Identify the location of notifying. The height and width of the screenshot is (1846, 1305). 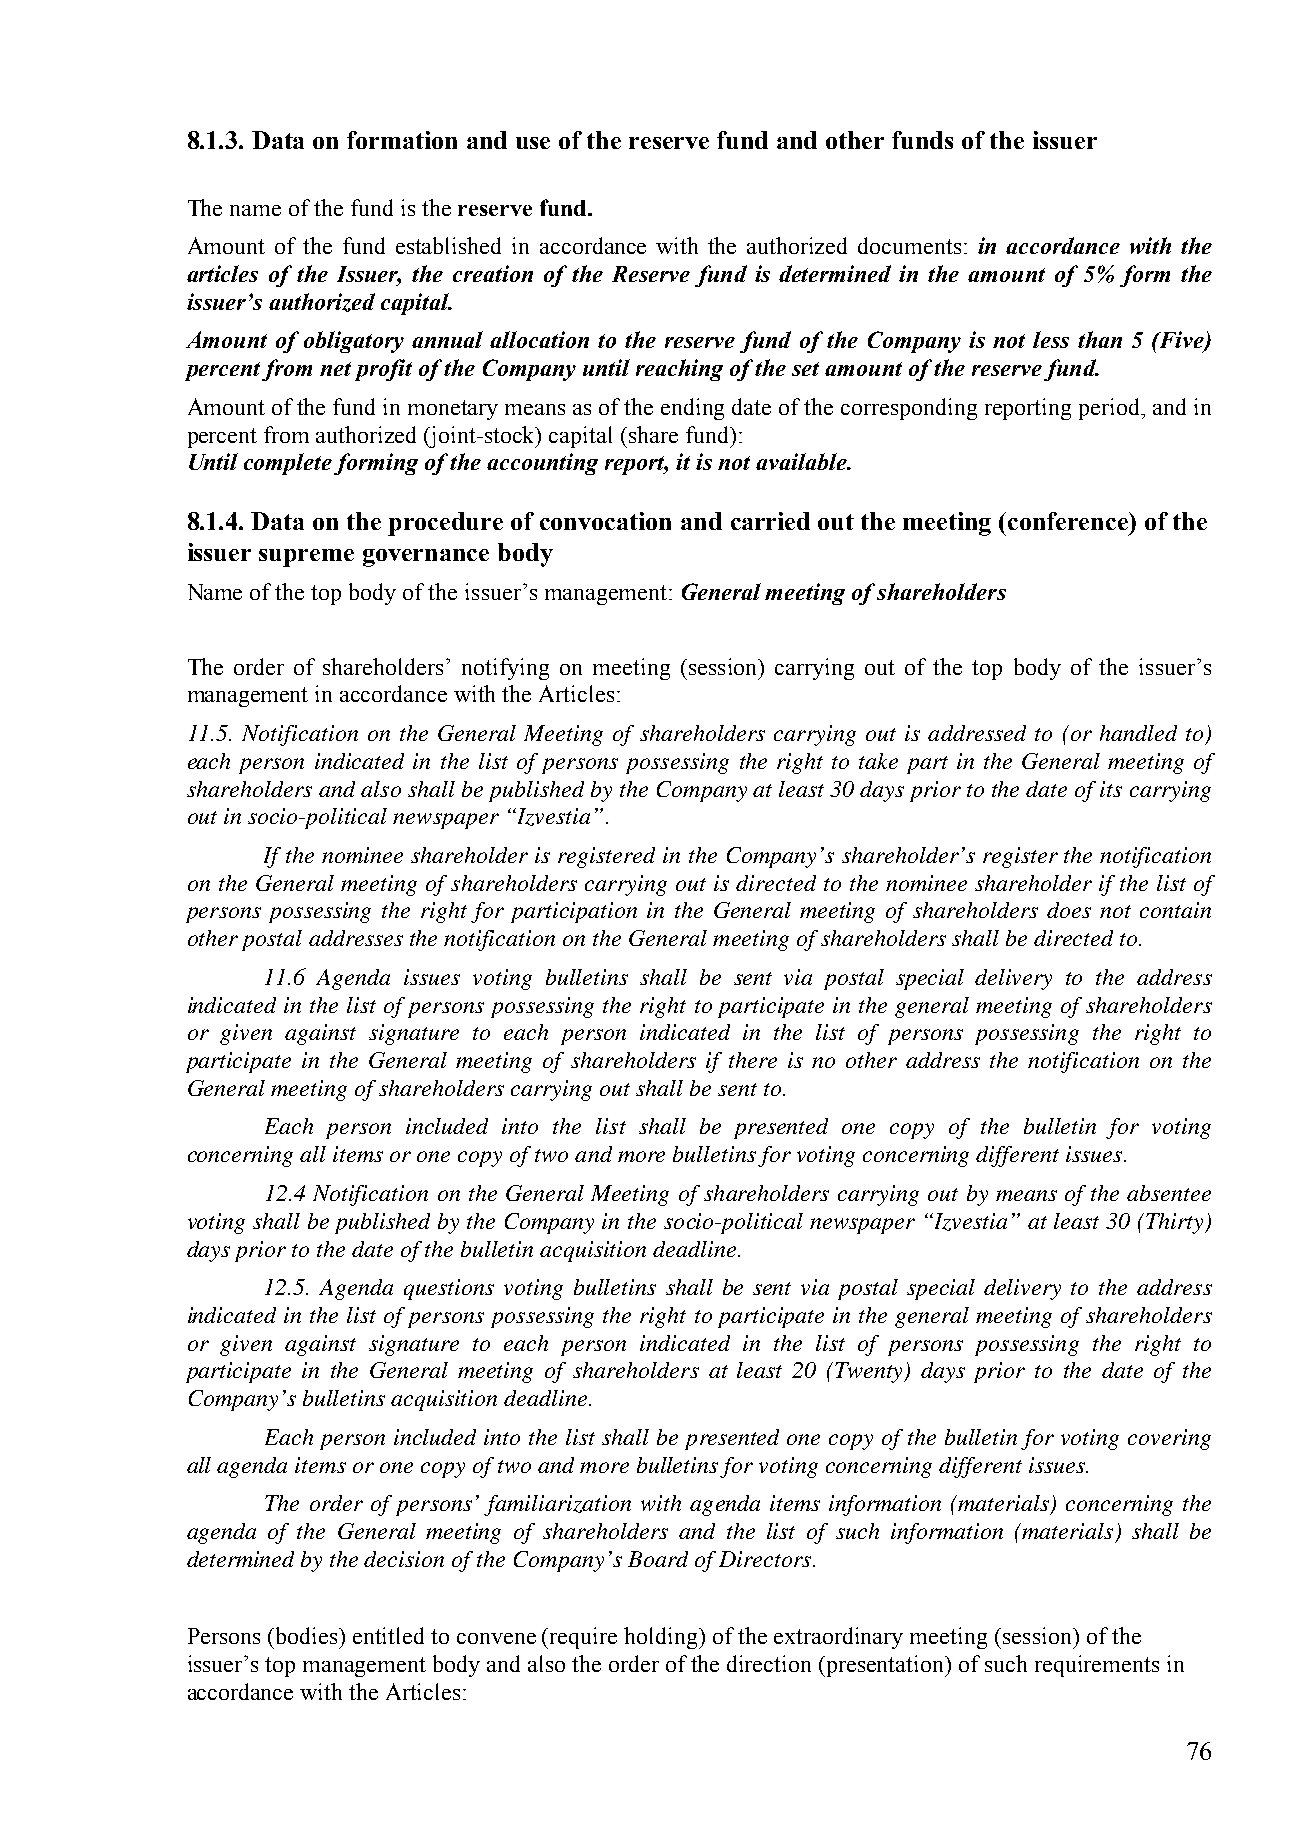
(505, 669).
